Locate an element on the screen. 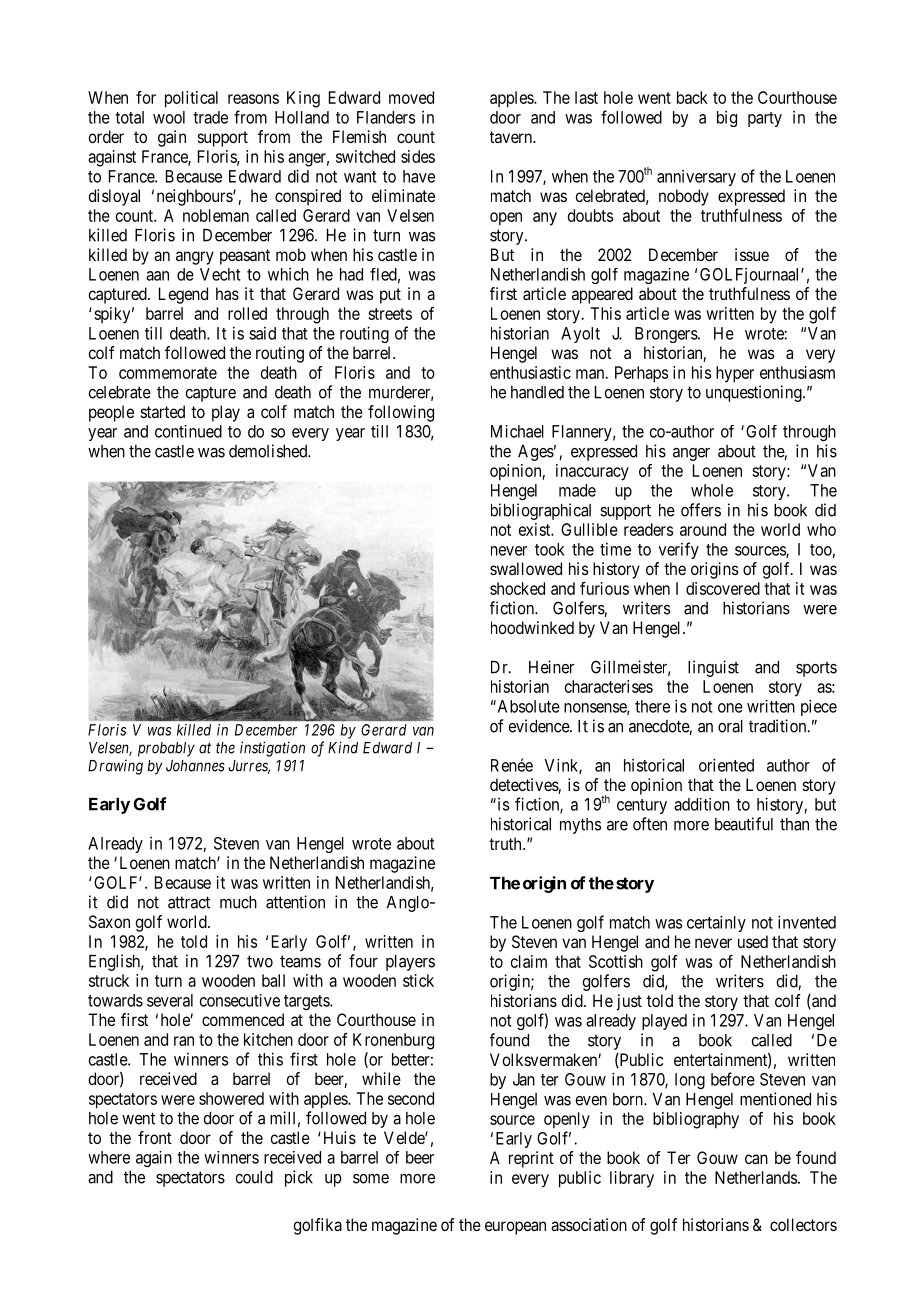  Michael is located at coordinates (517, 431).
